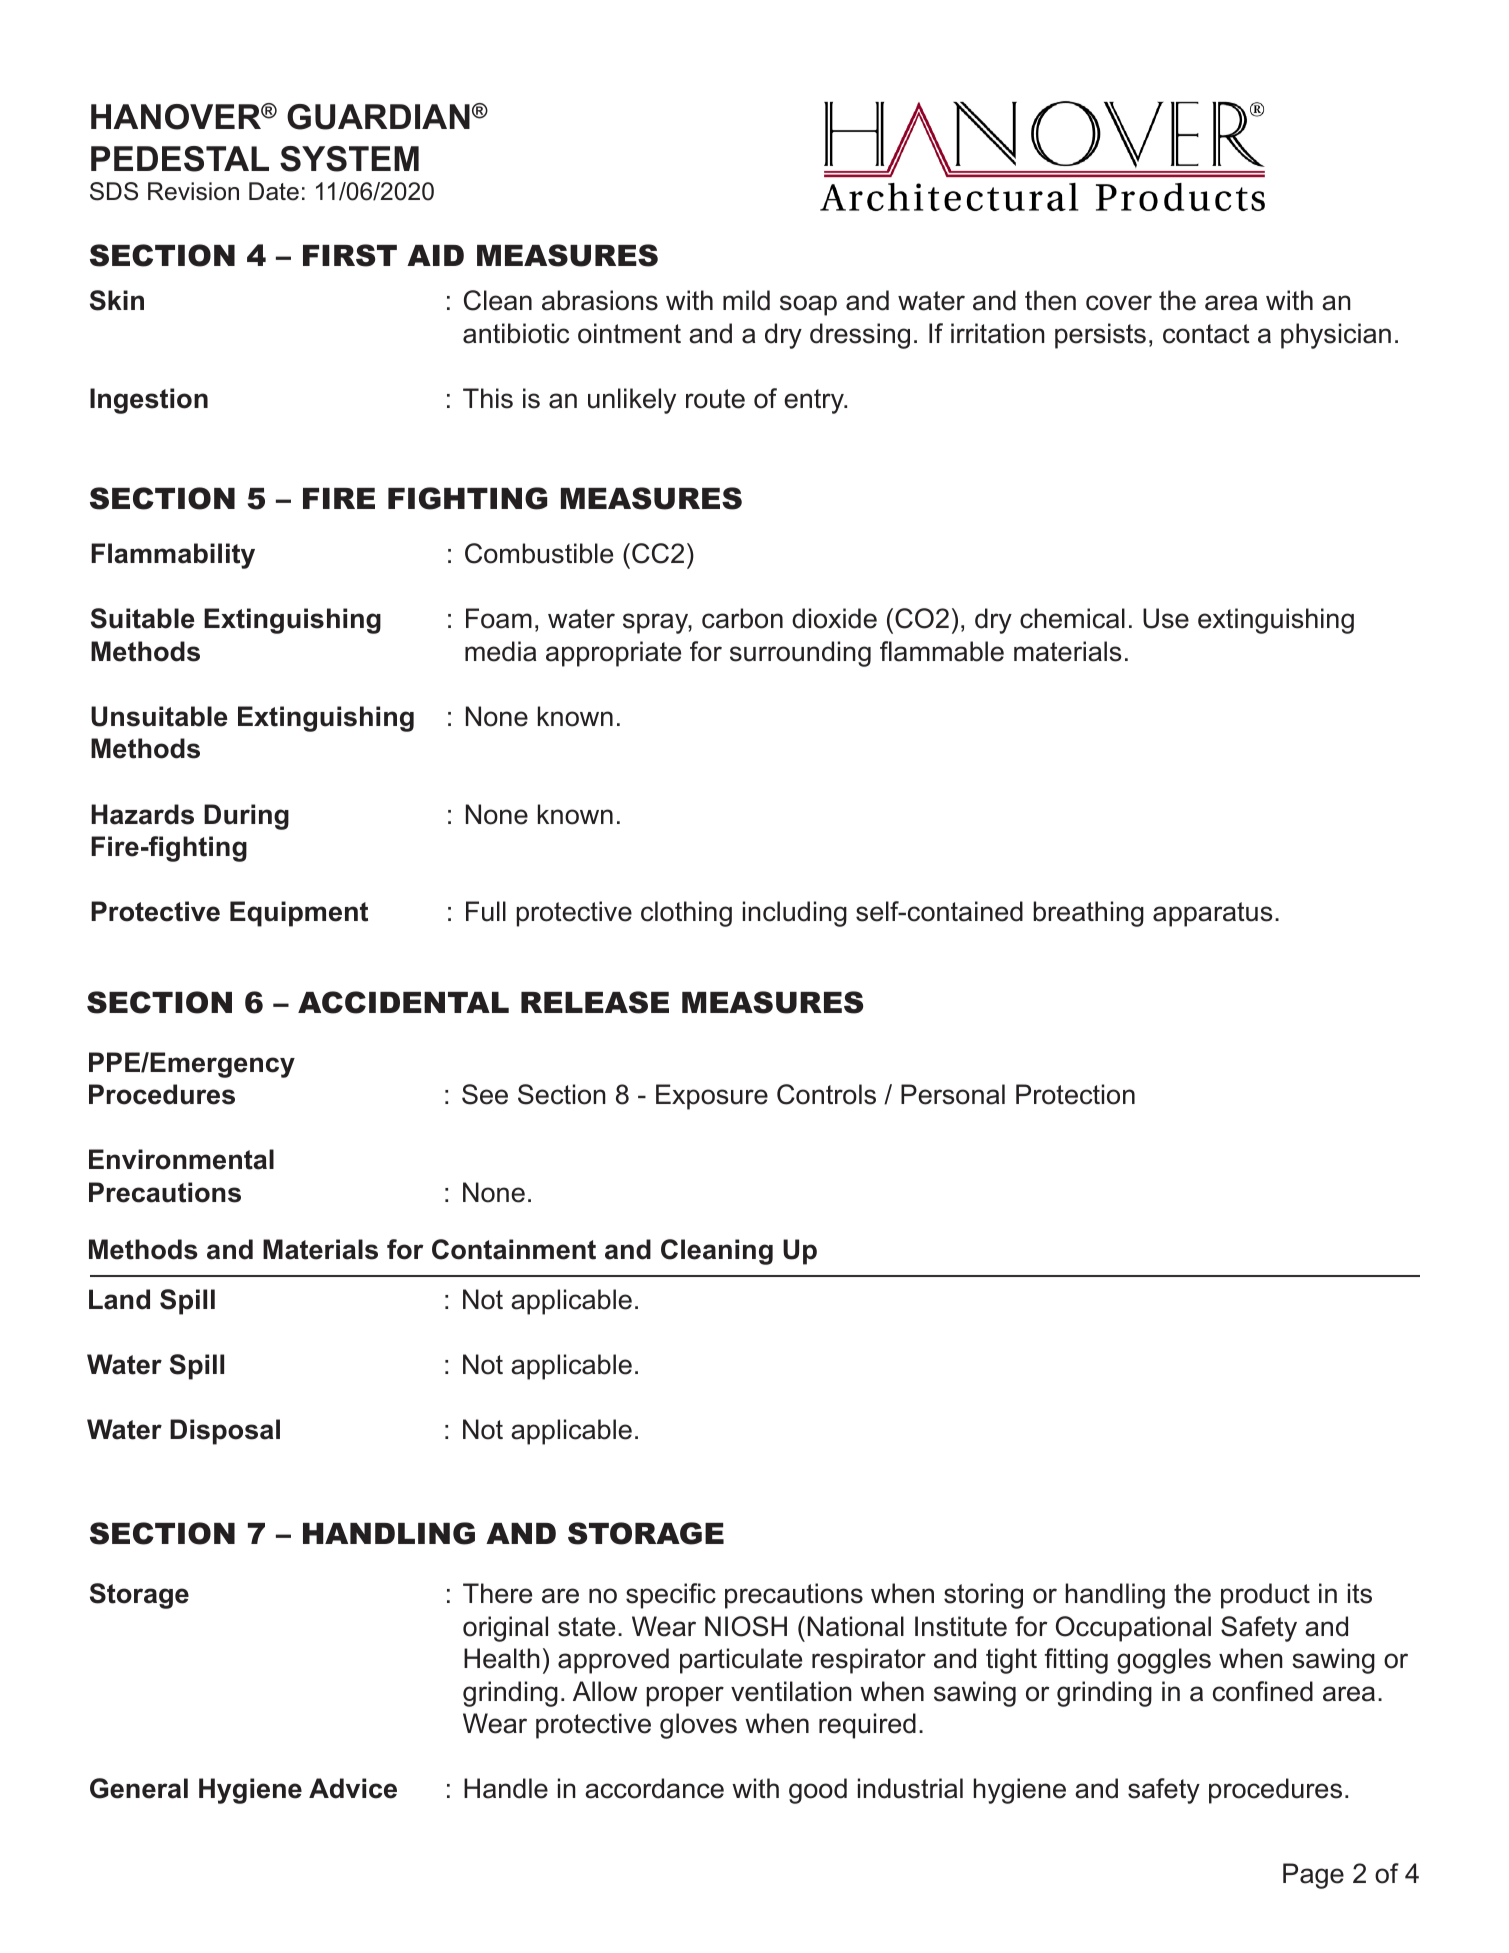 This document has height=1953, width=1509. What do you see at coordinates (818, 1791) in the document?
I see `good` at bounding box center [818, 1791].
